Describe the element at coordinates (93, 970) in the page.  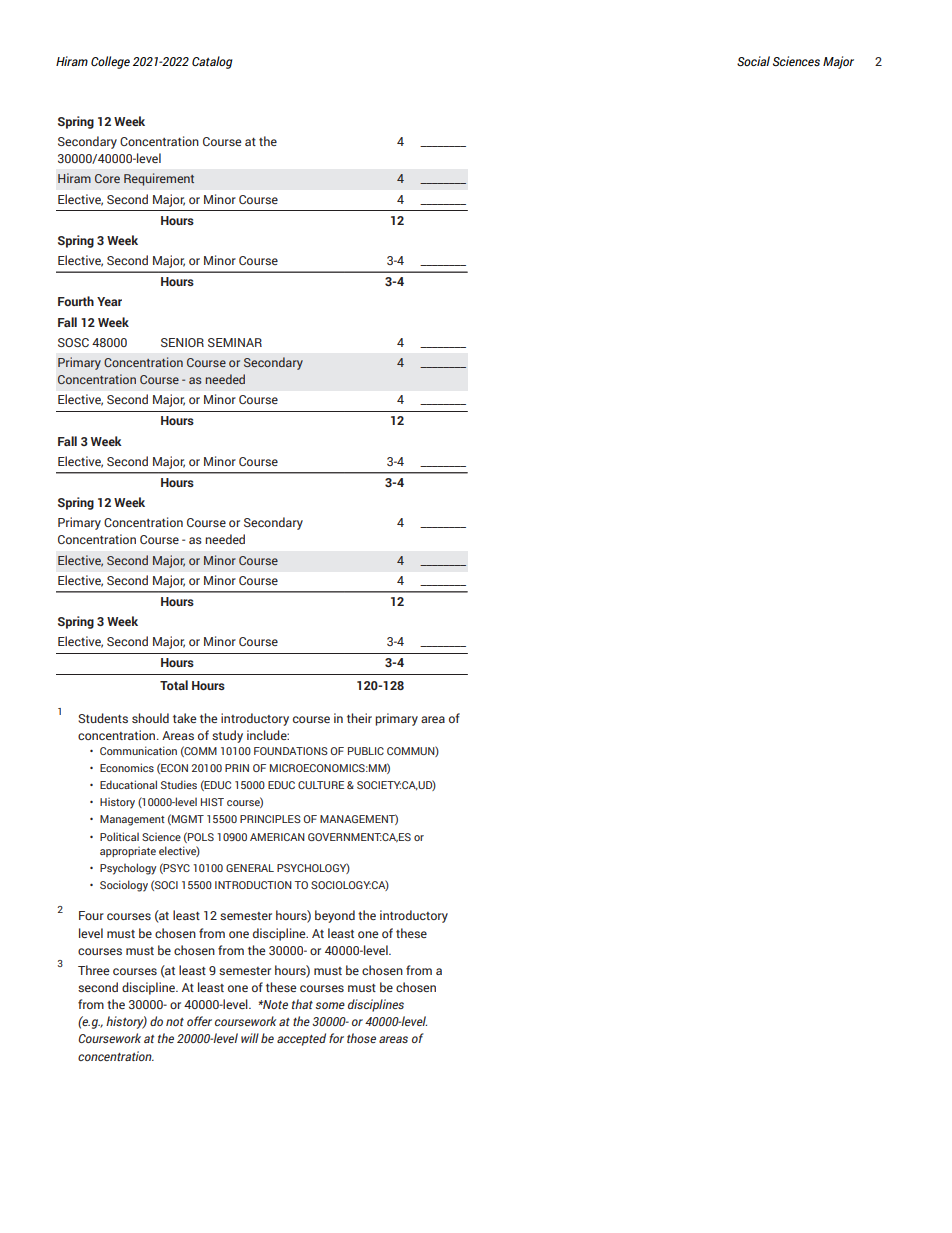
I see `Three` at that location.
